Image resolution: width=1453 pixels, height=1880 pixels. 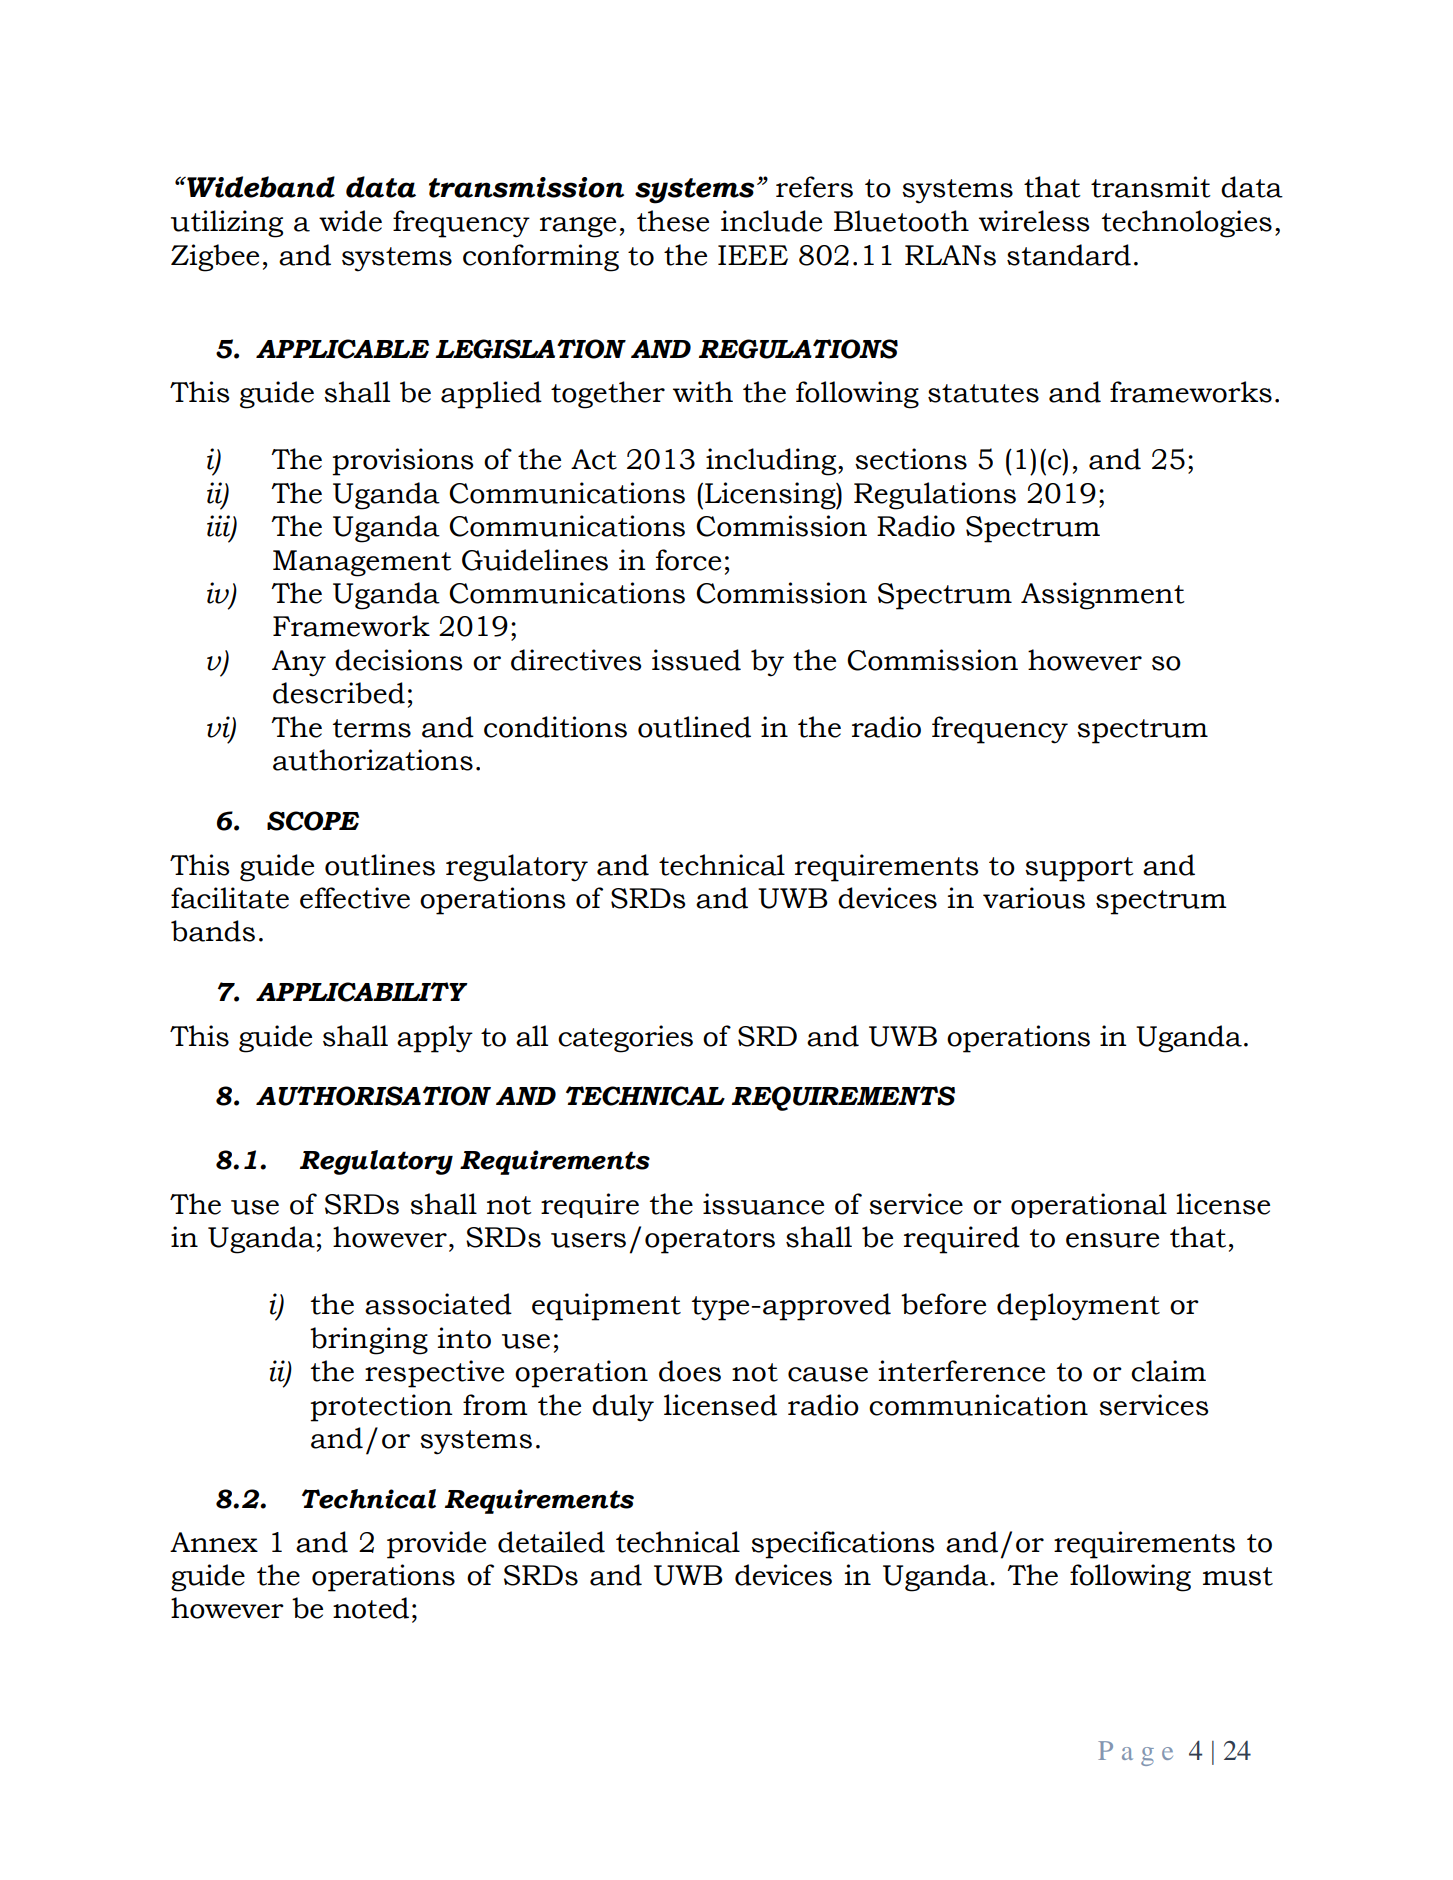 I want to click on utilizing, so click(x=227, y=224).
